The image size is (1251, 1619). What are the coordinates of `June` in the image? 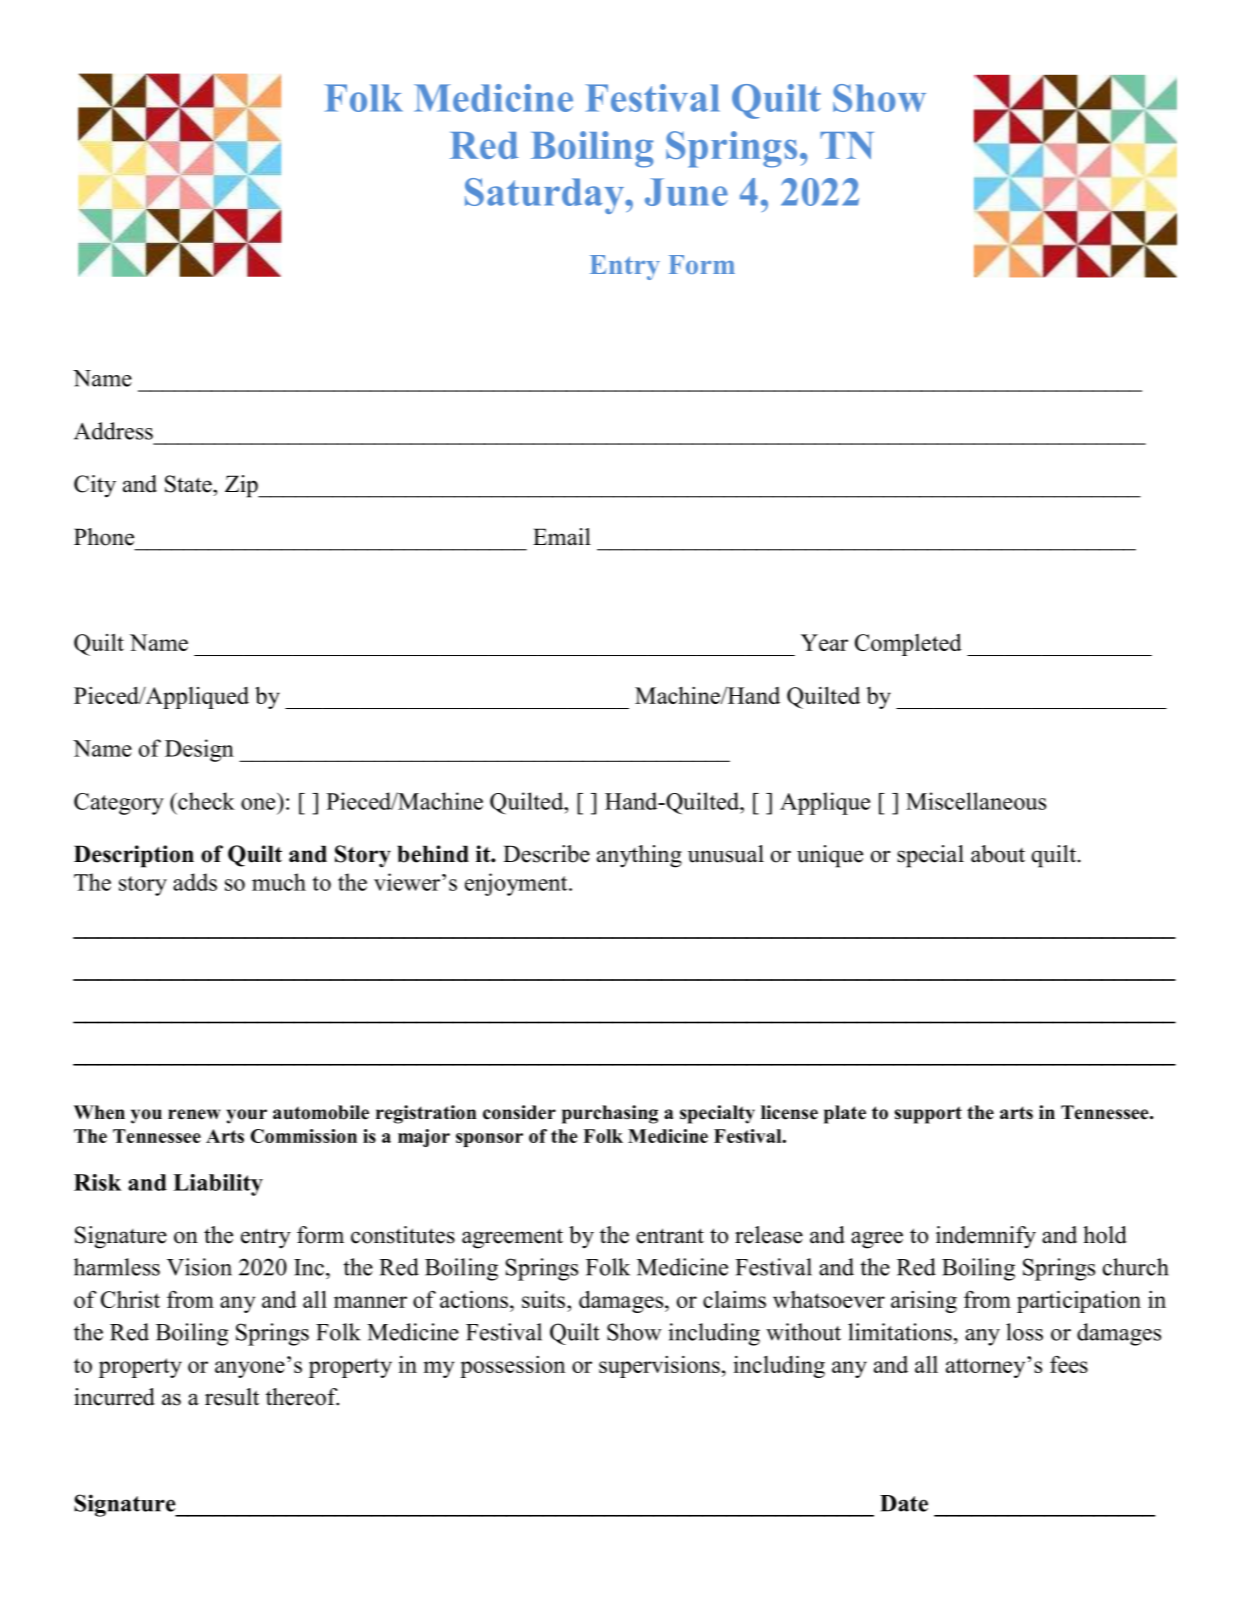 It's located at (686, 192).
